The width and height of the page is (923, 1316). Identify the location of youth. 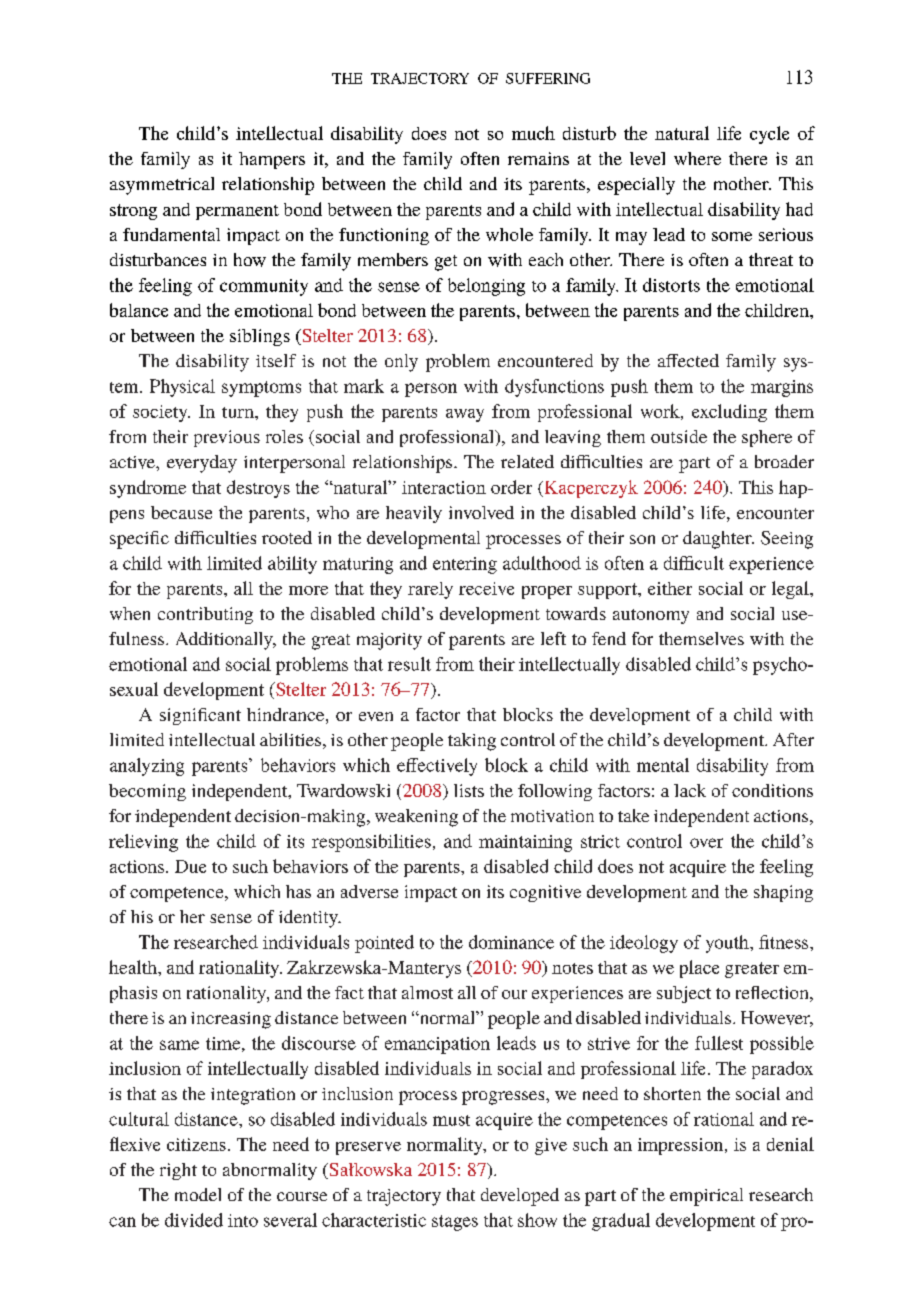
(728, 944).
